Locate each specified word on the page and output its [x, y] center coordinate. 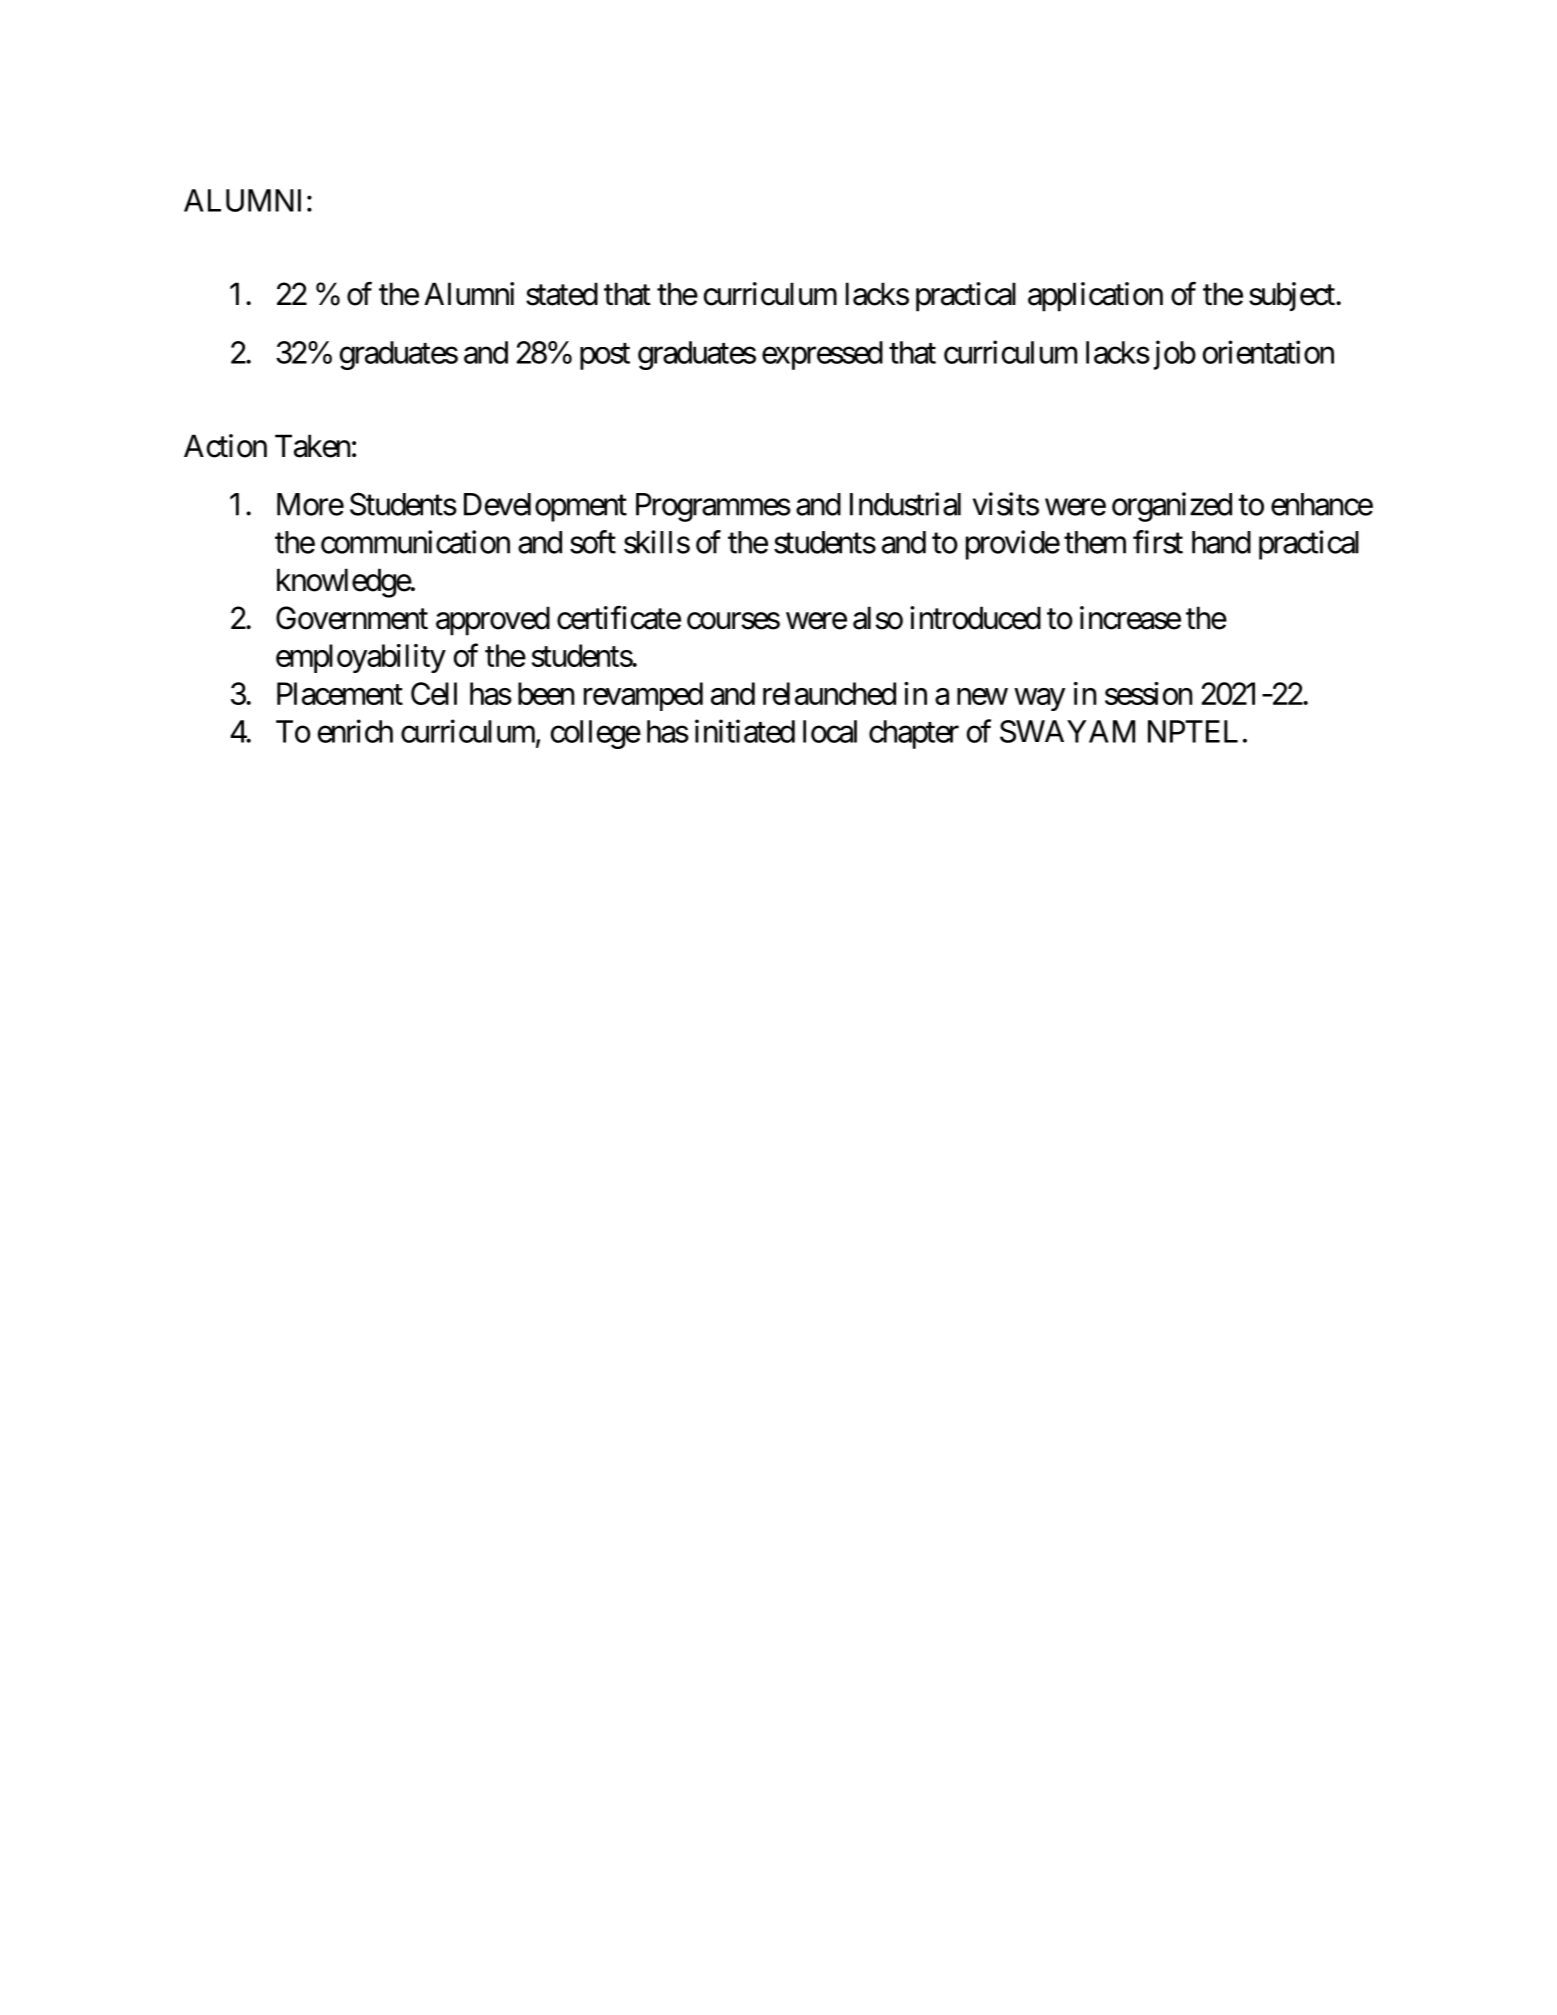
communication [415, 542]
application [1095, 297]
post [605, 356]
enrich [355, 731]
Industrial [905, 504]
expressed [822, 355]
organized [1172, 507]
